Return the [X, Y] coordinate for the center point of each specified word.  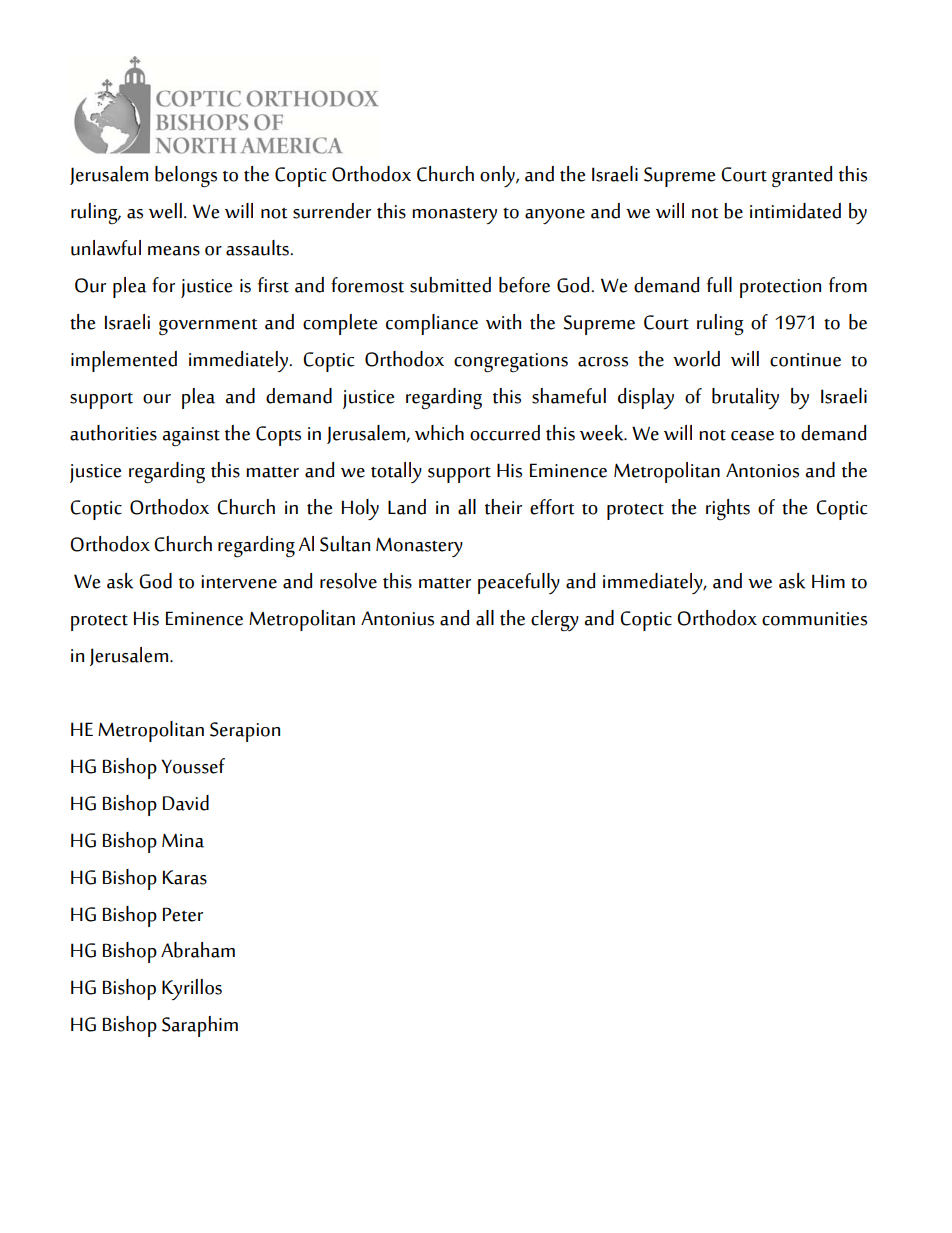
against [191, 437]
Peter [183, 914]
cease [752, 436]
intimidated [795, 211]
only [498, 177]
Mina [183, 840]
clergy [555, 621]
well [165, 211]
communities [814, 619]
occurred [505, 433]
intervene [239, 582]
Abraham [198, 950]
